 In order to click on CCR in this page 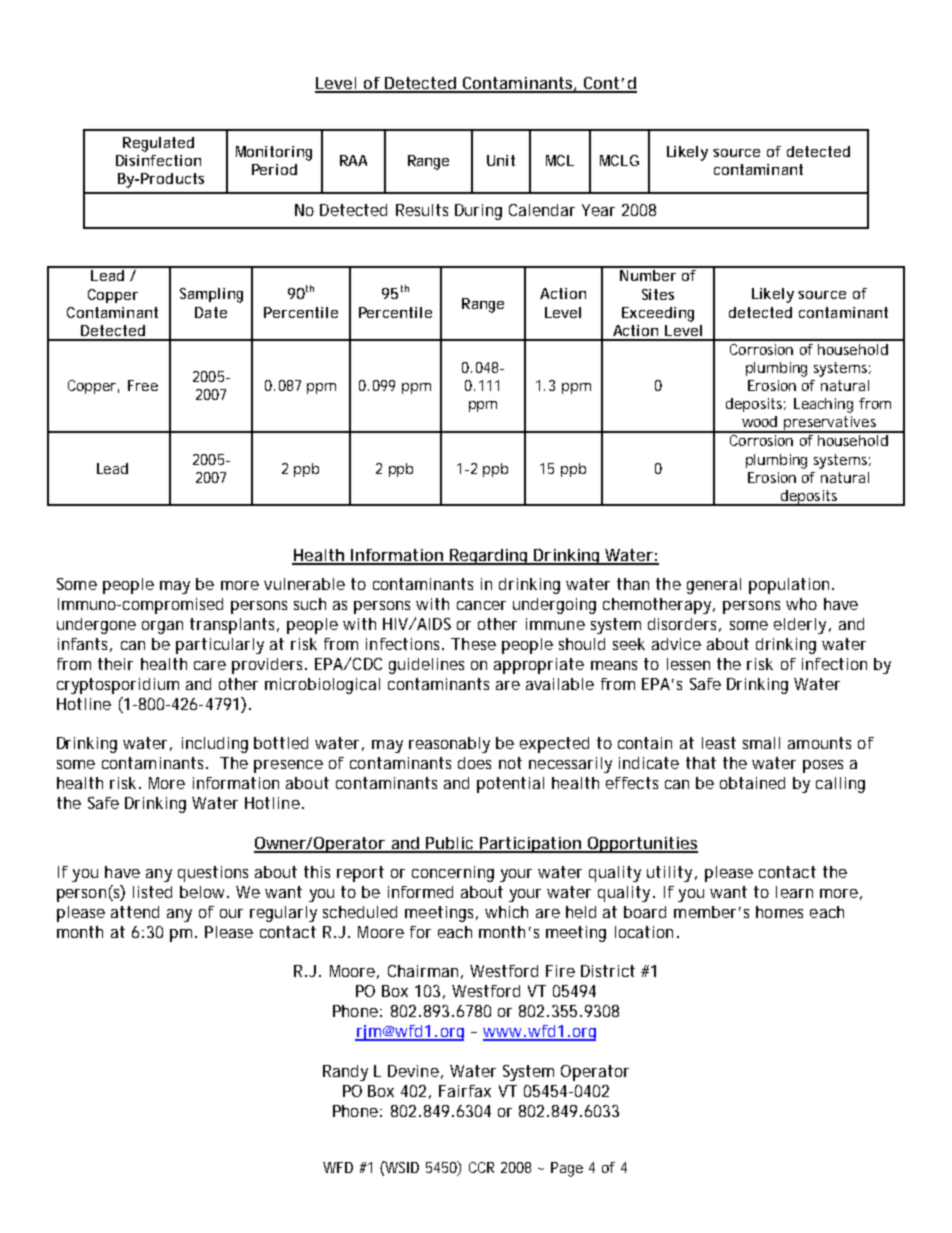, I will do `click(481, 1167)`.
